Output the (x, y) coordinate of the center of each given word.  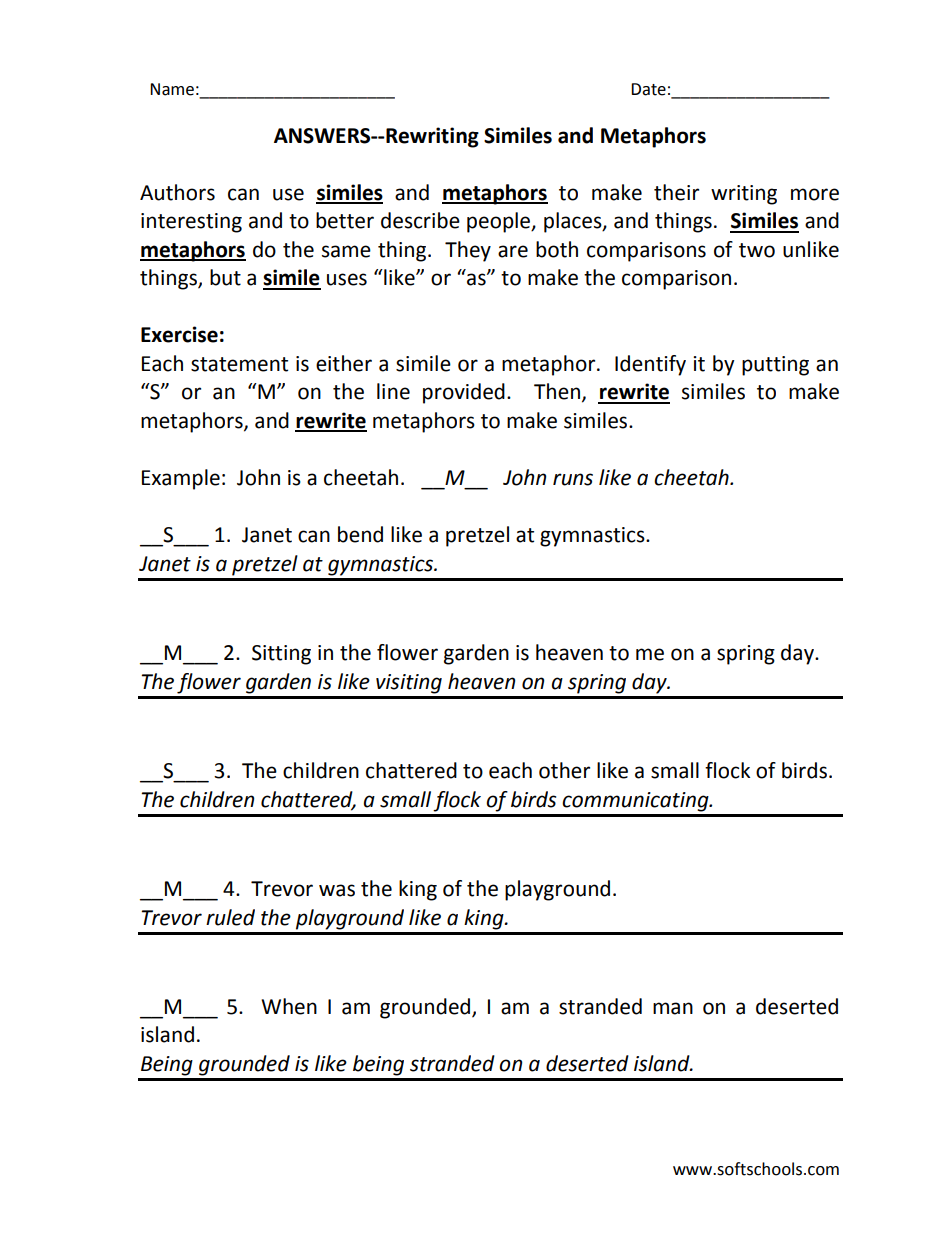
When (289, 1006)
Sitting (281, 655)
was (337, 890)
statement (239, 364)
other (564, 770)
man (673, 1008)
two (757, 250)
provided (464, 393)
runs (573, 479)
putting (775, 366)
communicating (636, 802)
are (513, 251)
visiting (409, 684)
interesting (191, 223)
